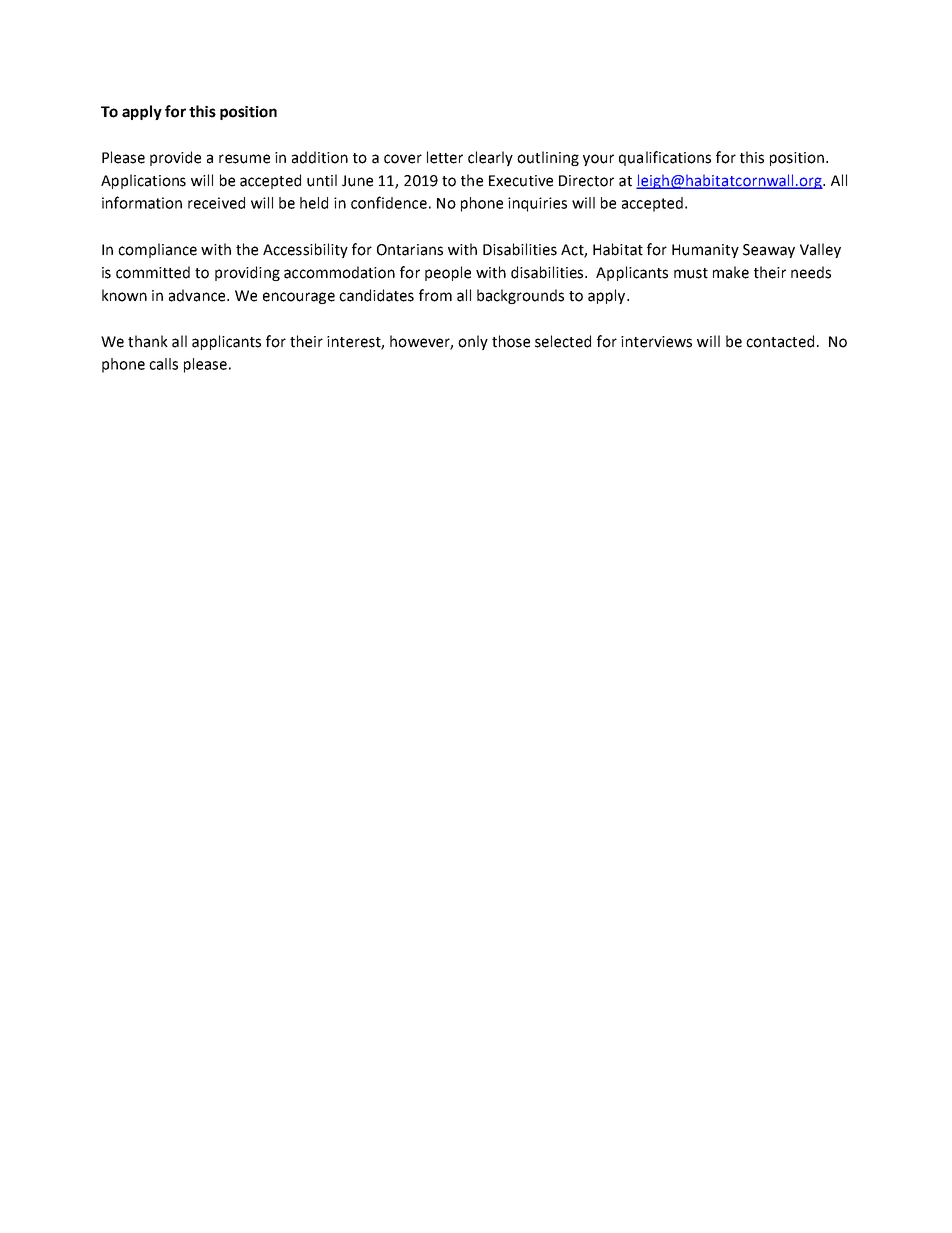  I want to click on calls, so click(163, 364).
